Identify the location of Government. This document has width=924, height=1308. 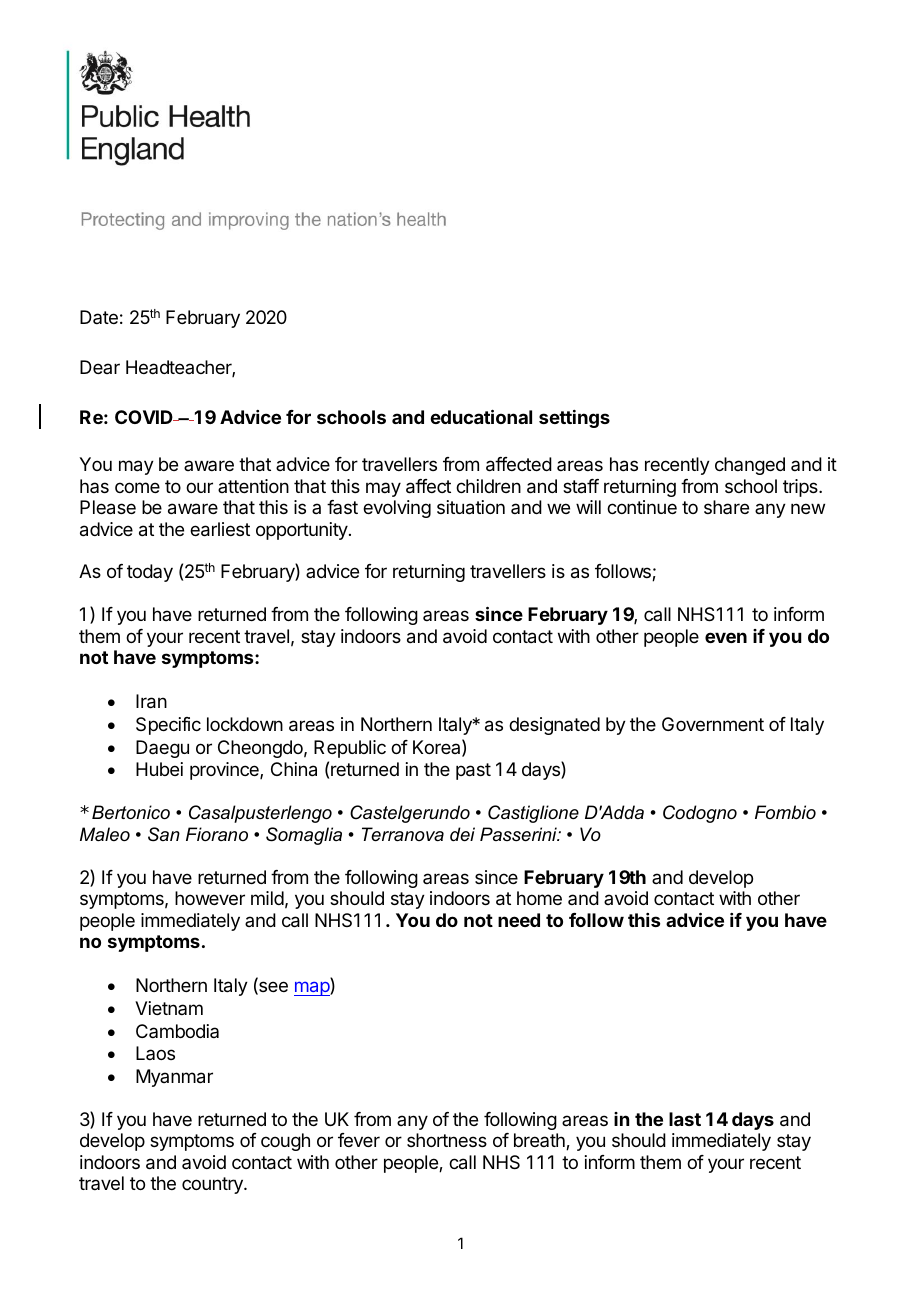
(713, 724).
